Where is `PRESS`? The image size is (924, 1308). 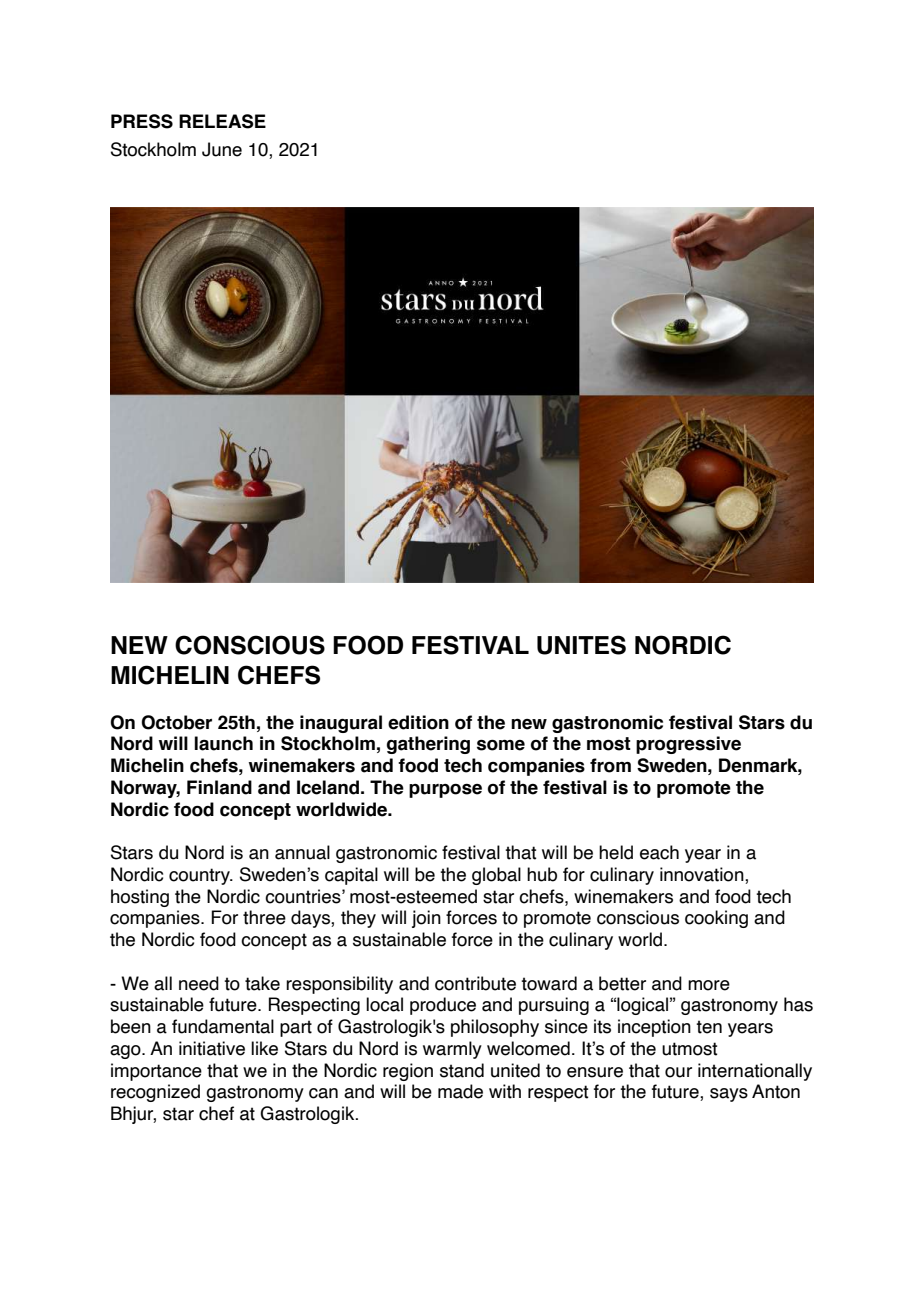
PRESS is located at coordinates (142, 121).
